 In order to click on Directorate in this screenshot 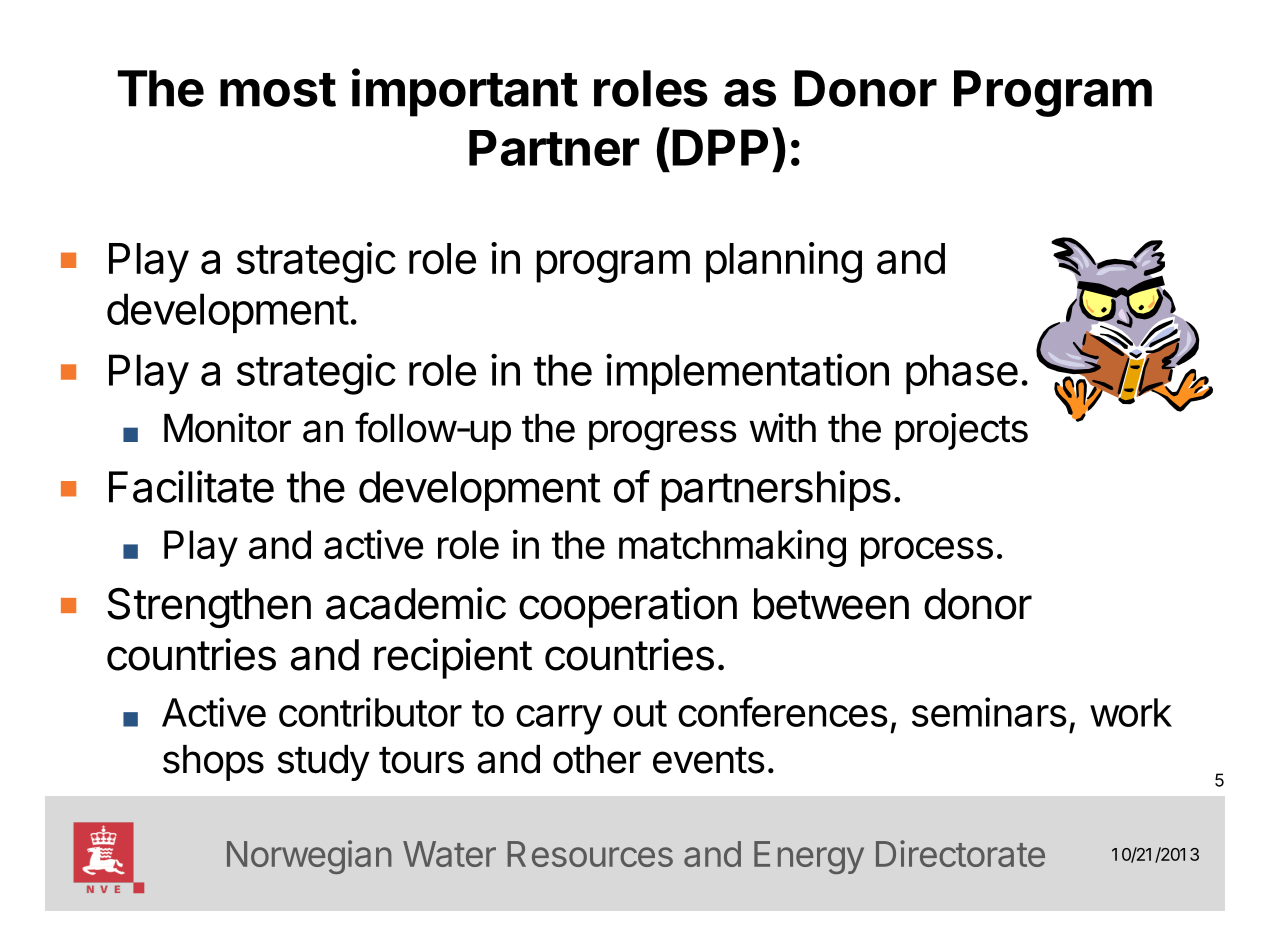, I will do `click(960, 853)`.
